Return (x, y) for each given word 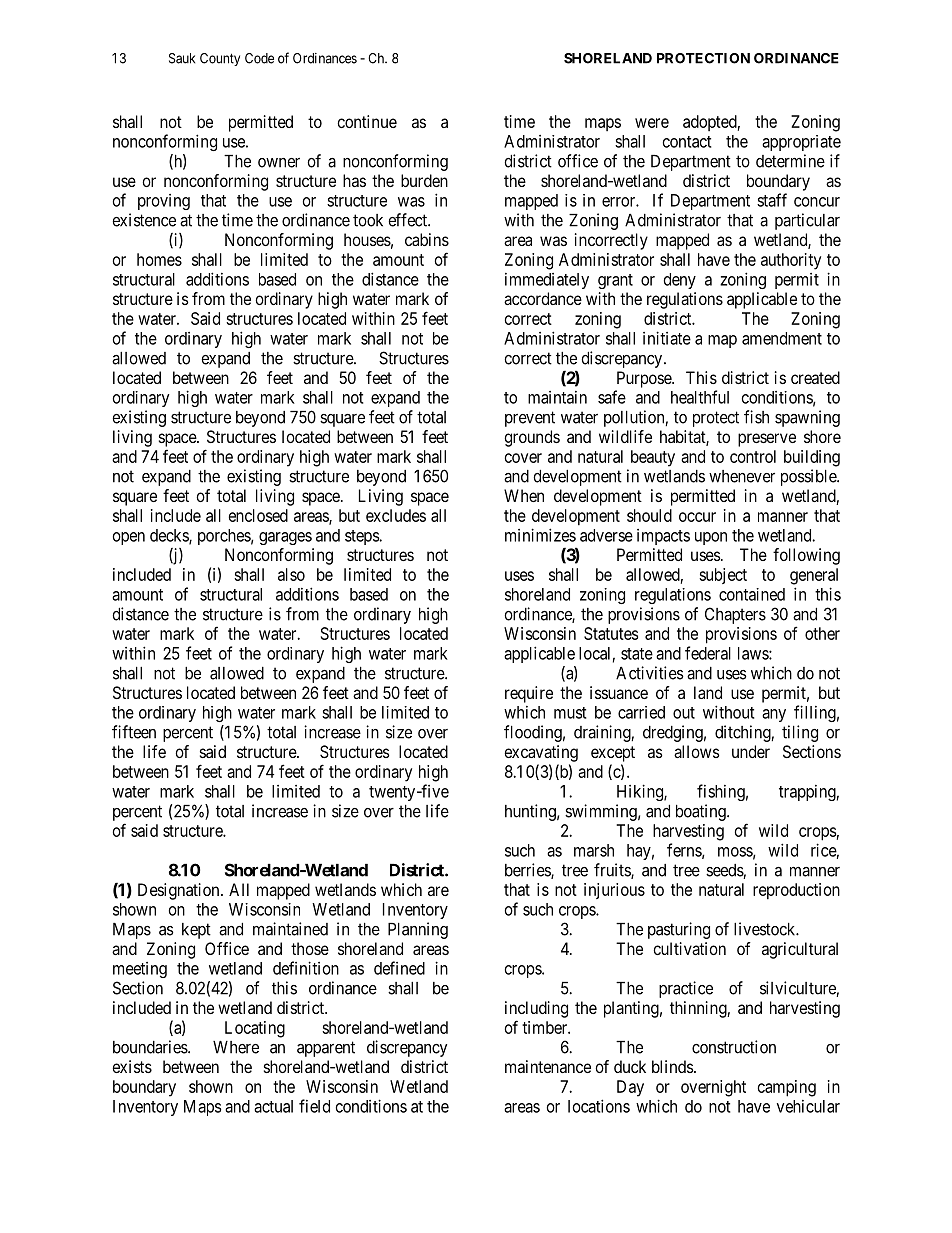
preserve (767, 440)
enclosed (258, 515)
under (751, 751)
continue (367, 121)
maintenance (548, 1066)
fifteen (134, 732)
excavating (541, 753)
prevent (530, 419)
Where (236, 1047)
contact (687, 142)
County (220, 59)
